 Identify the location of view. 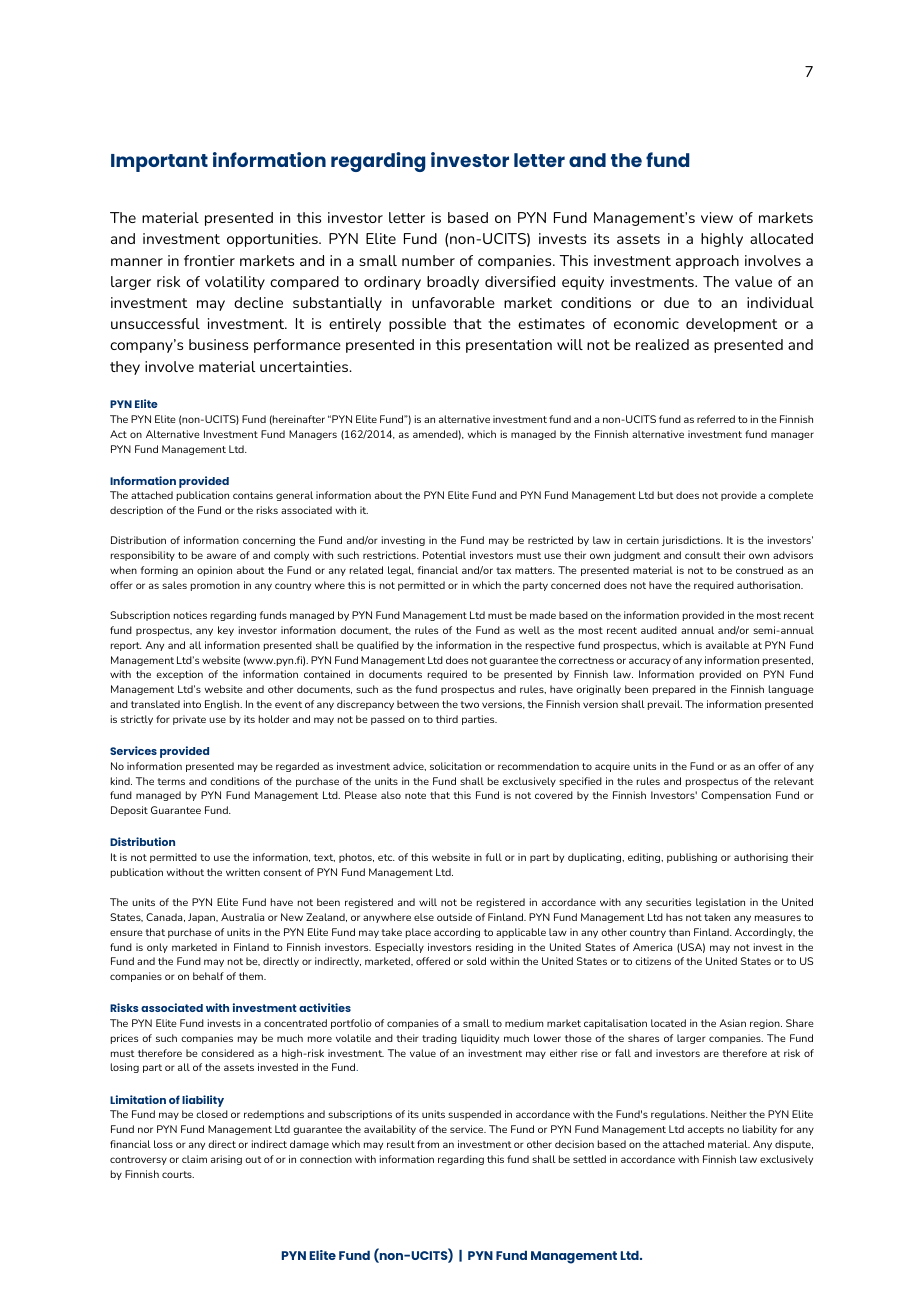
(717, 217).
